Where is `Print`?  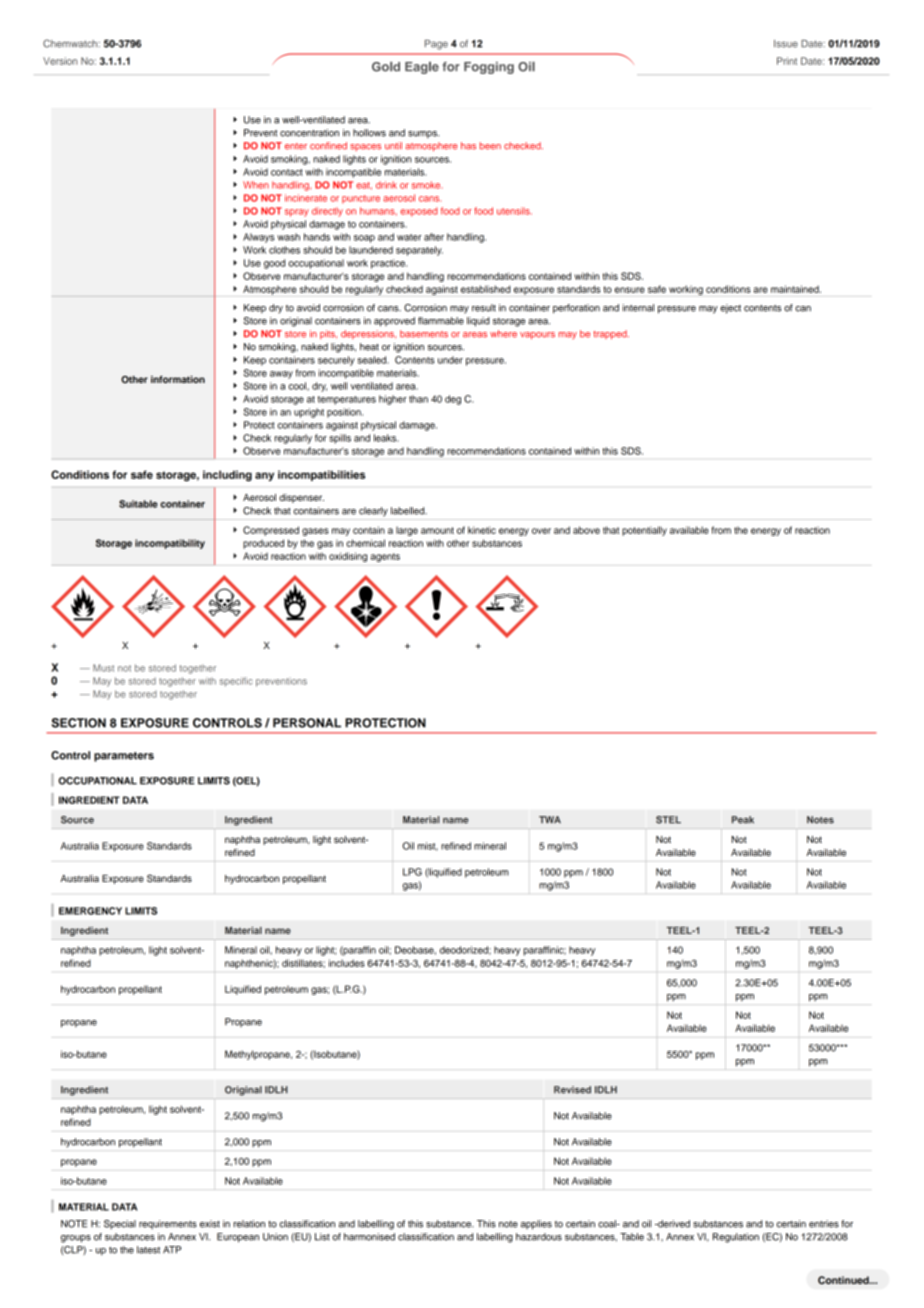
Print is located at coordinates (787, 61).
